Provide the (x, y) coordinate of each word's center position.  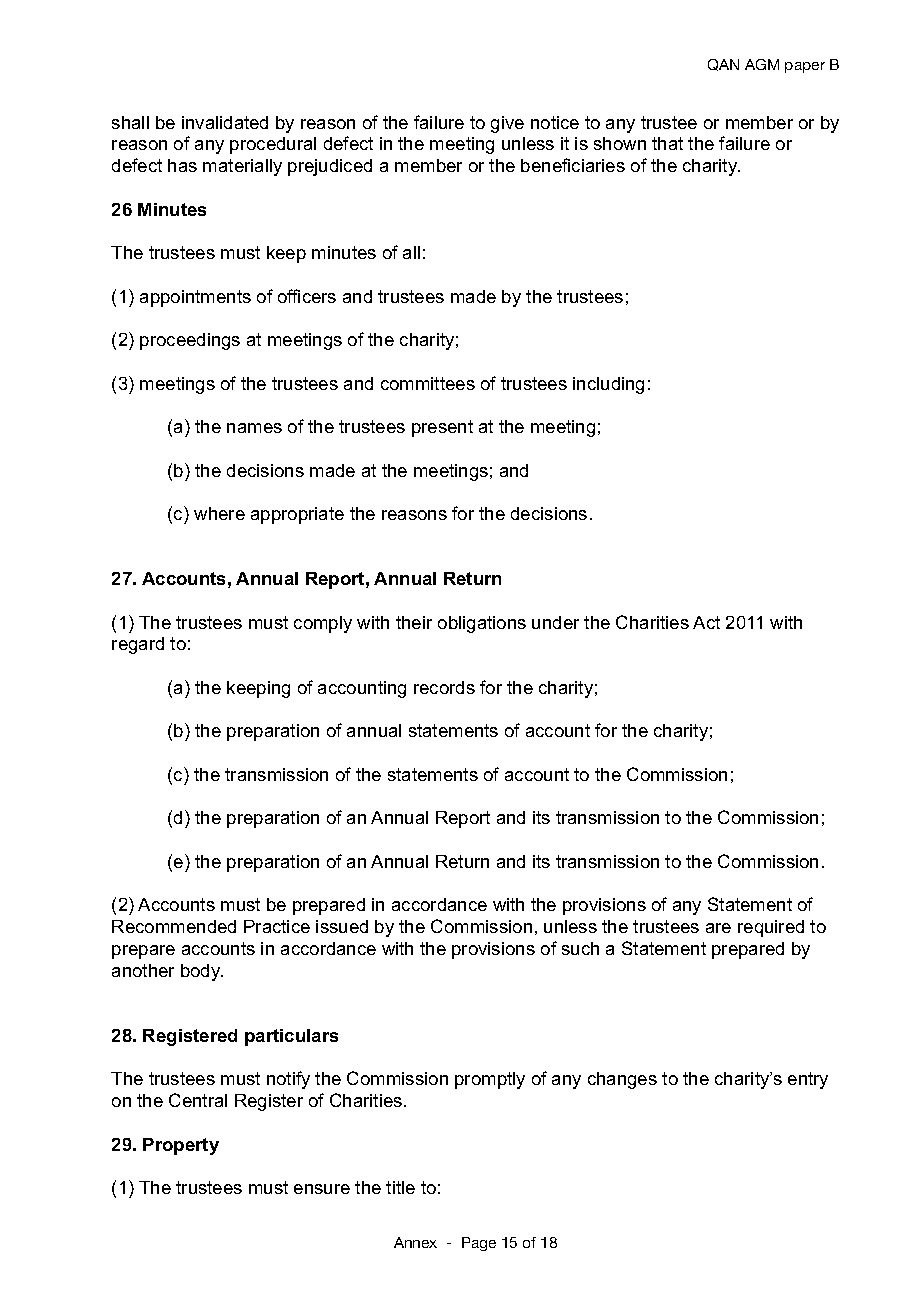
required (771, 928)
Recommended (174, 926)
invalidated (225, 122)
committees (428, 383)
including (608, 385)
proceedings (190, 341)
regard (138, 645)
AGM (762, 64)
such (580, 948)
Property (181, 1146)
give (507, 124)
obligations (482, 624)
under (555, 622)
